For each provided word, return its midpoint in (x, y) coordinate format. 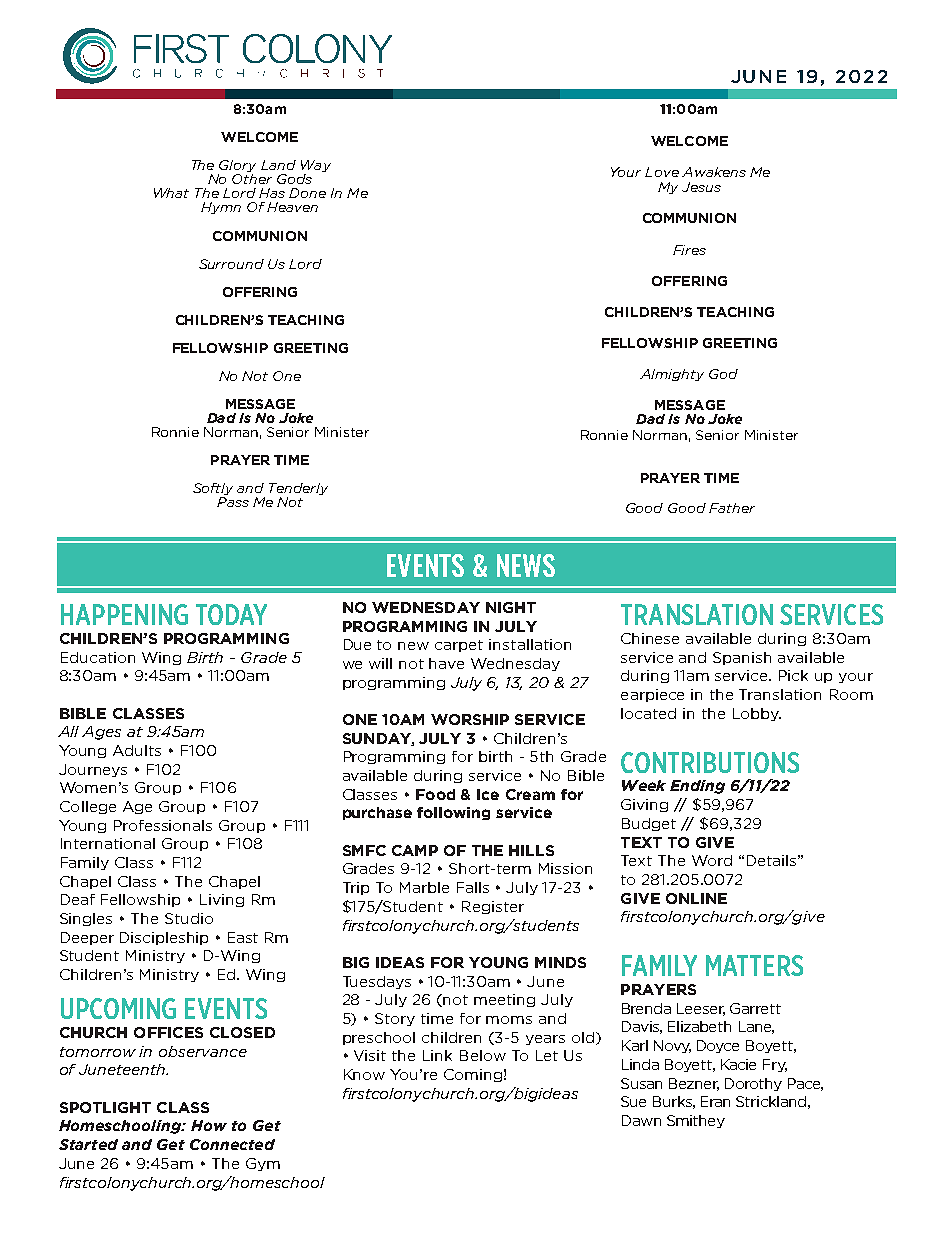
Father (732, 508)
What (171, 193)
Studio (189, 918)
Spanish (742, 658)
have (446, 663)
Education (98, 657)
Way (316, 167)
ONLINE (696, 898)
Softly (213, 489)
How (209, 1125)
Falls (473, 887)
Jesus (701, 187)
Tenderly (298, 489)
